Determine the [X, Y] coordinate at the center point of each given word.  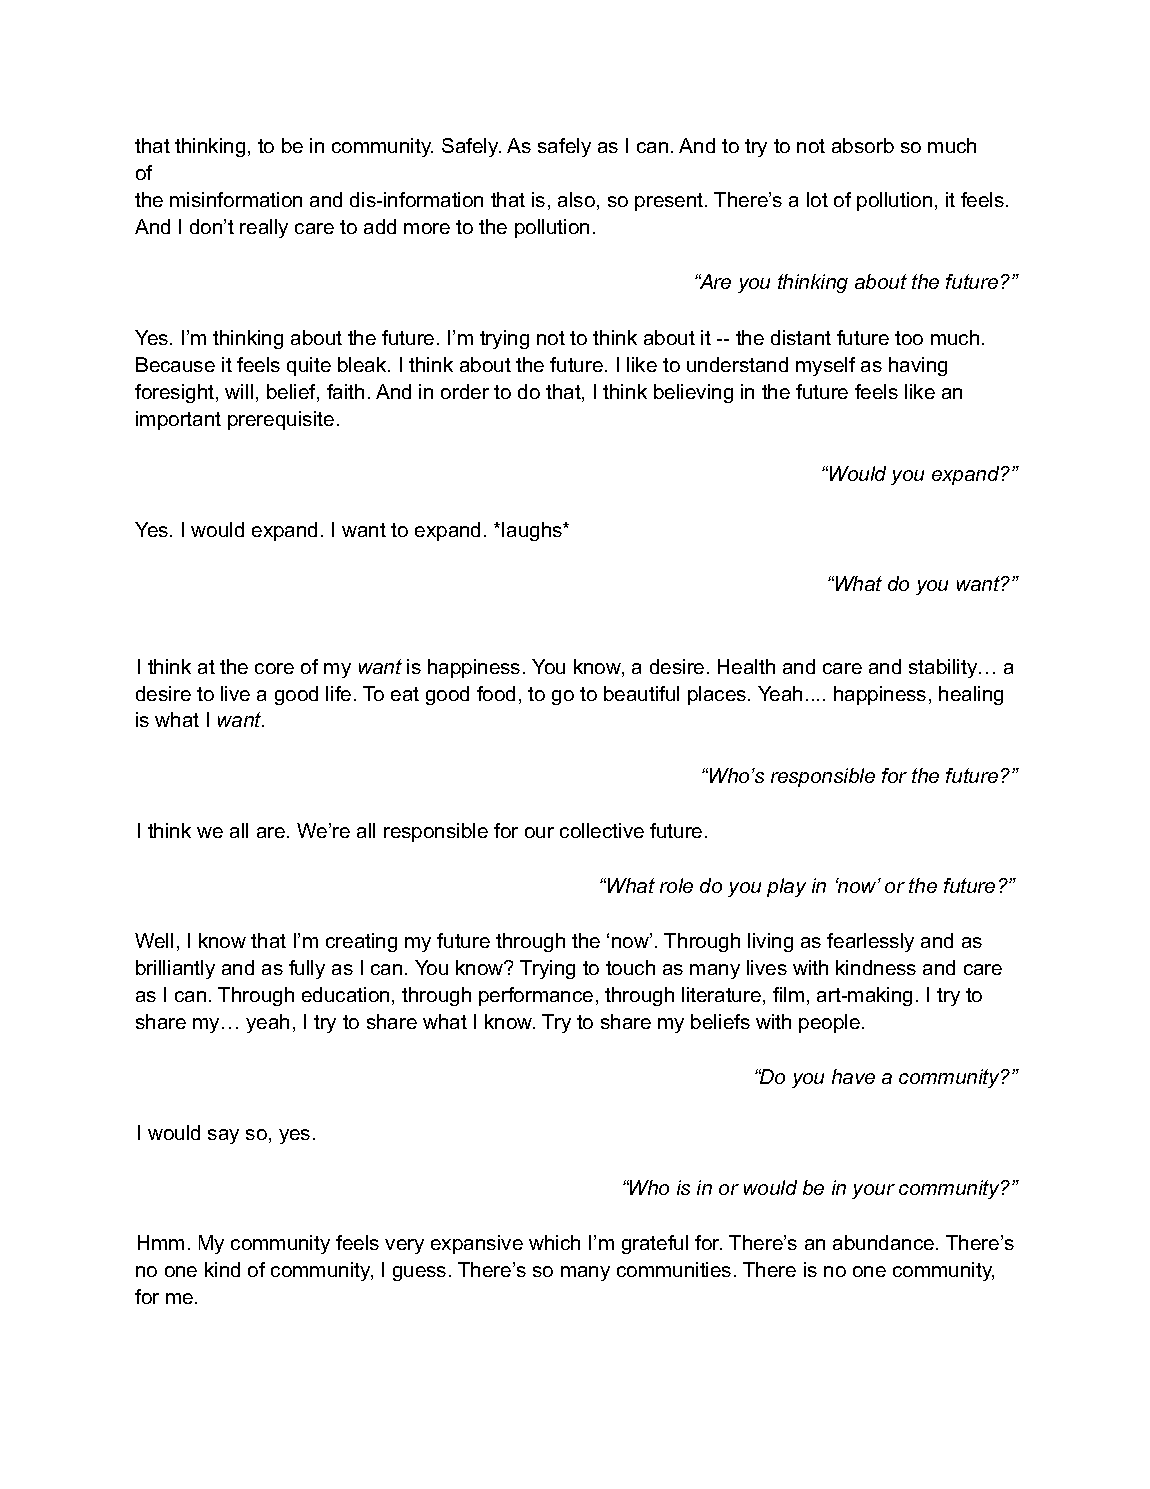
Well [154, 940]
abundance [885, 1242]
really [264, 228]
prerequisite [281, 420]
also [576, 199]
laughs [533, 531]
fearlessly [870, 942]
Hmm [161, 1242]
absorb [863, 145]
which [554, 1242]
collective [602, 830]
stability [944, 668]
